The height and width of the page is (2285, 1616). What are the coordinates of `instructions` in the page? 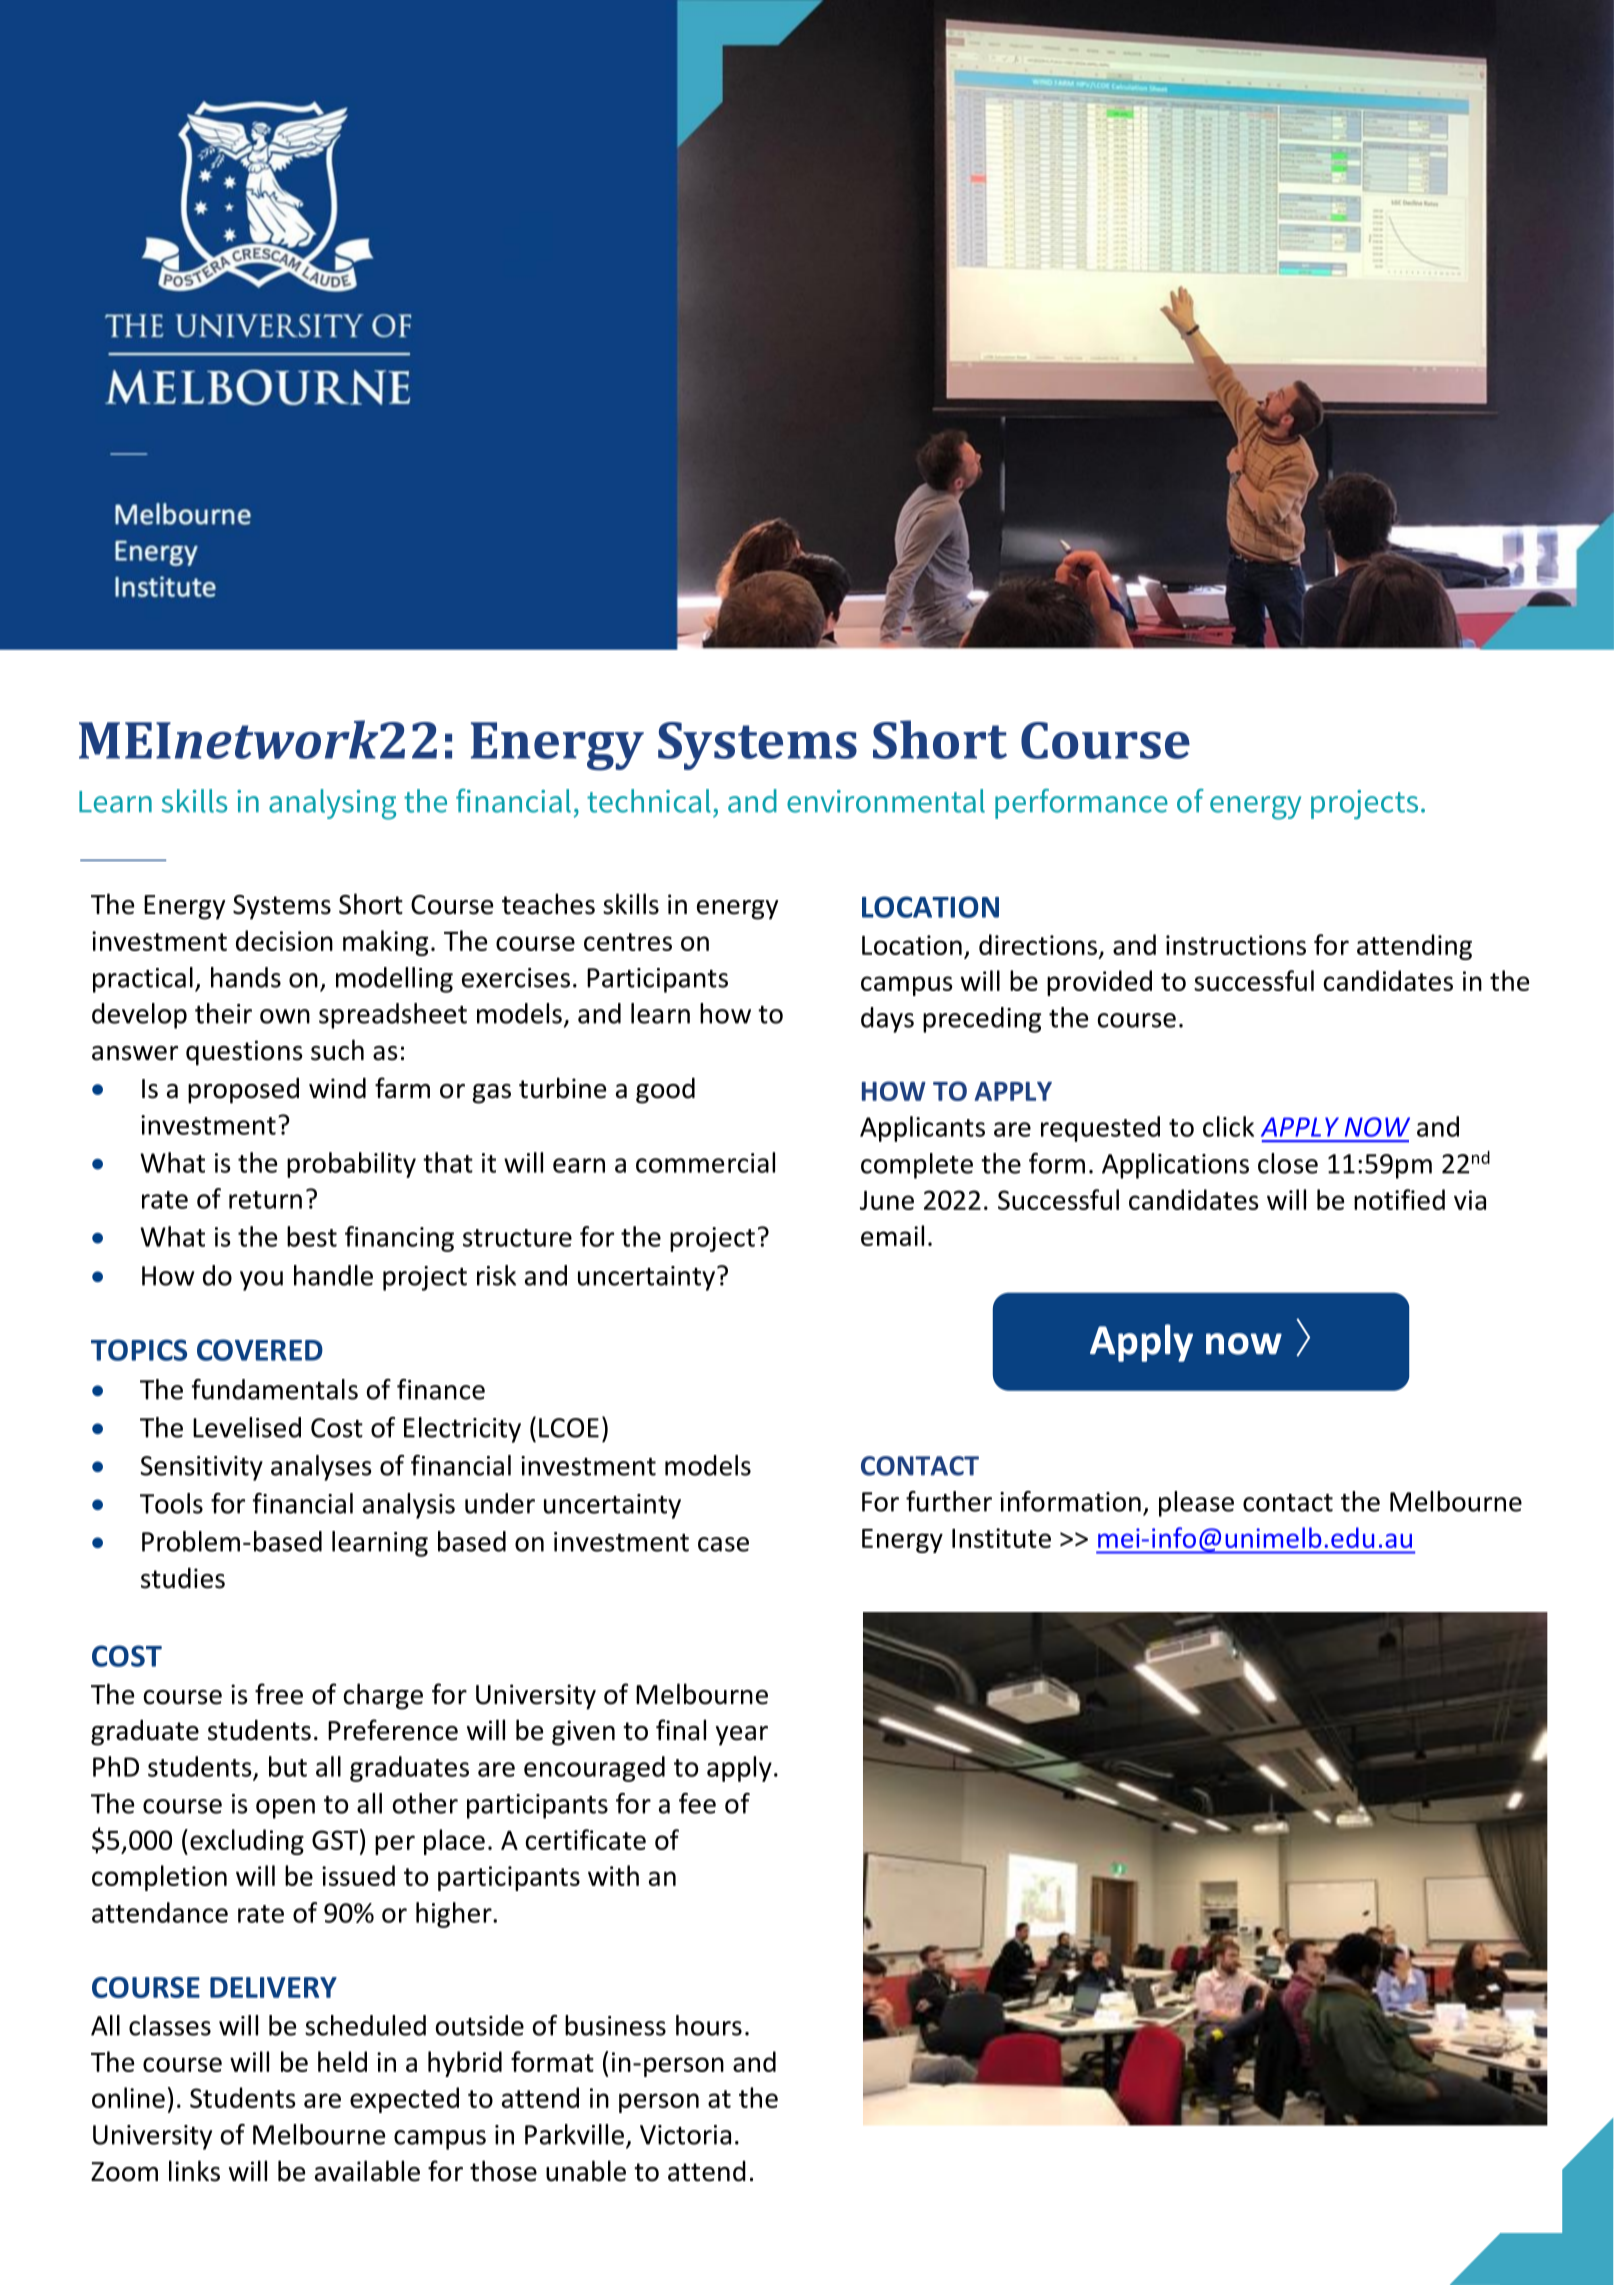 It's located at (1236, 945).
